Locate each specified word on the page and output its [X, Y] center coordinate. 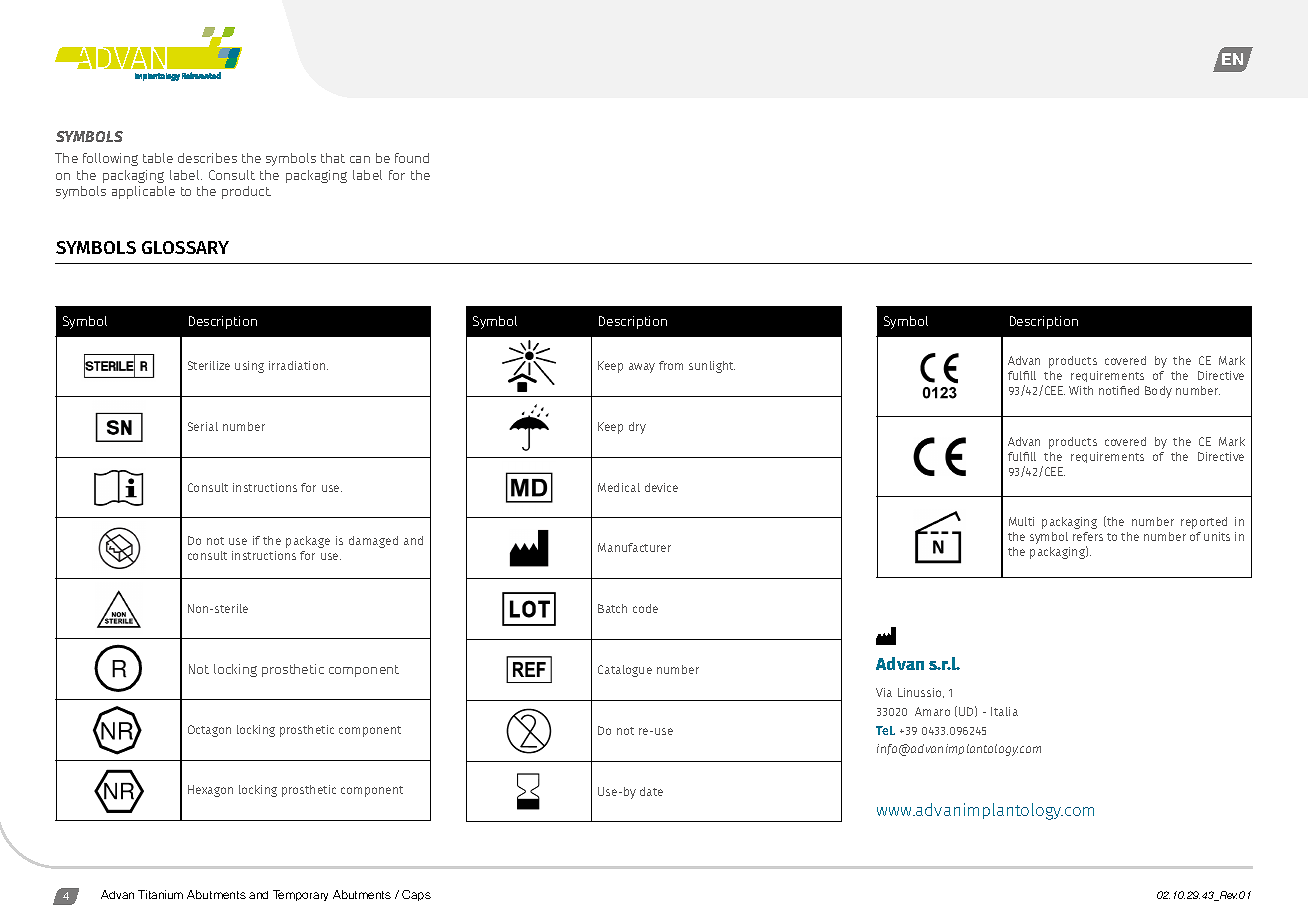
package [308, 542]
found [412, 158]
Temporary [300, 895]
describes [207, 158]
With [1081, 390]
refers [1088, 536]
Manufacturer [634, 547]
